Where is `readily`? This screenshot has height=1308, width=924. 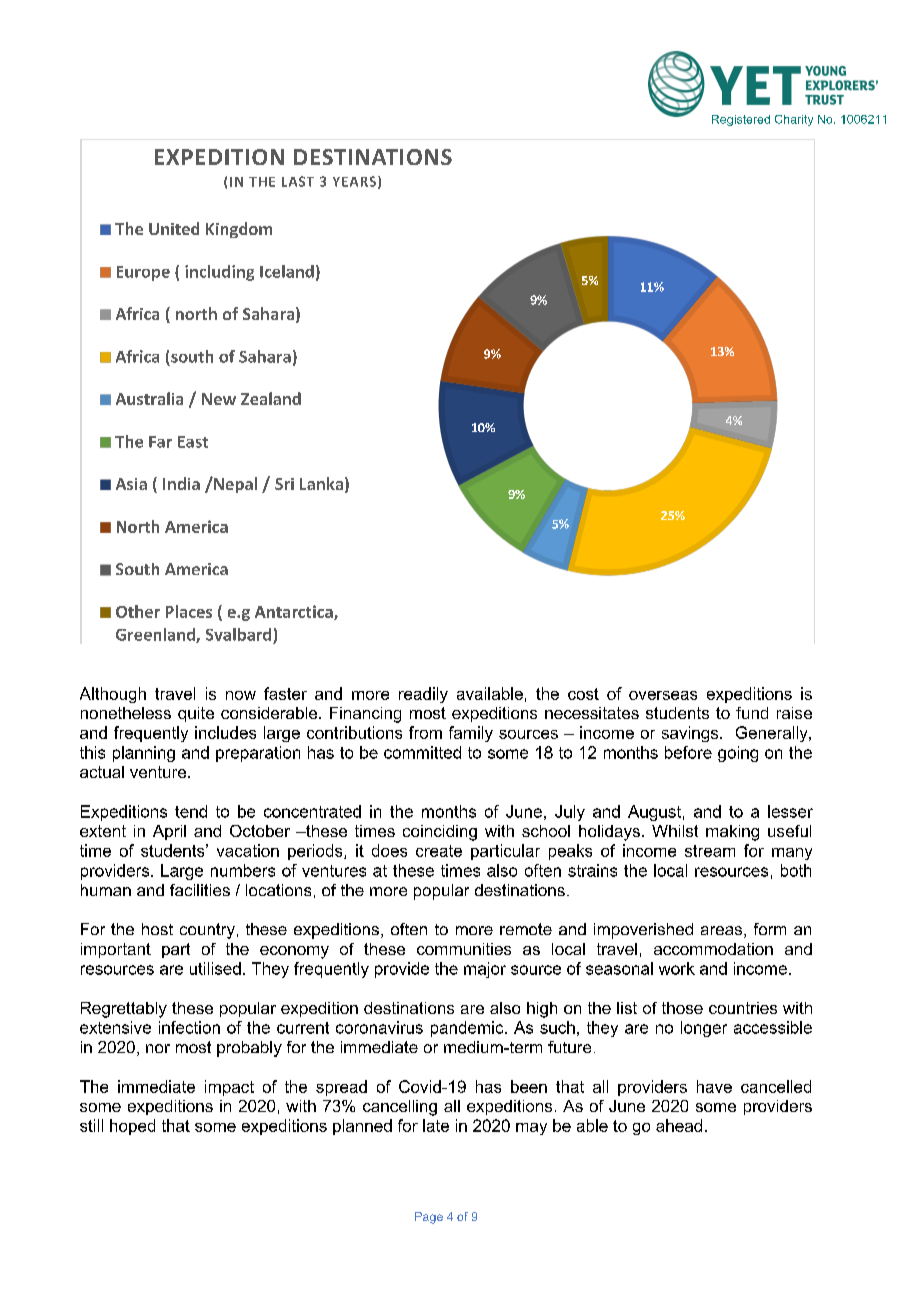
readily is located at coordinates (423, 695).
